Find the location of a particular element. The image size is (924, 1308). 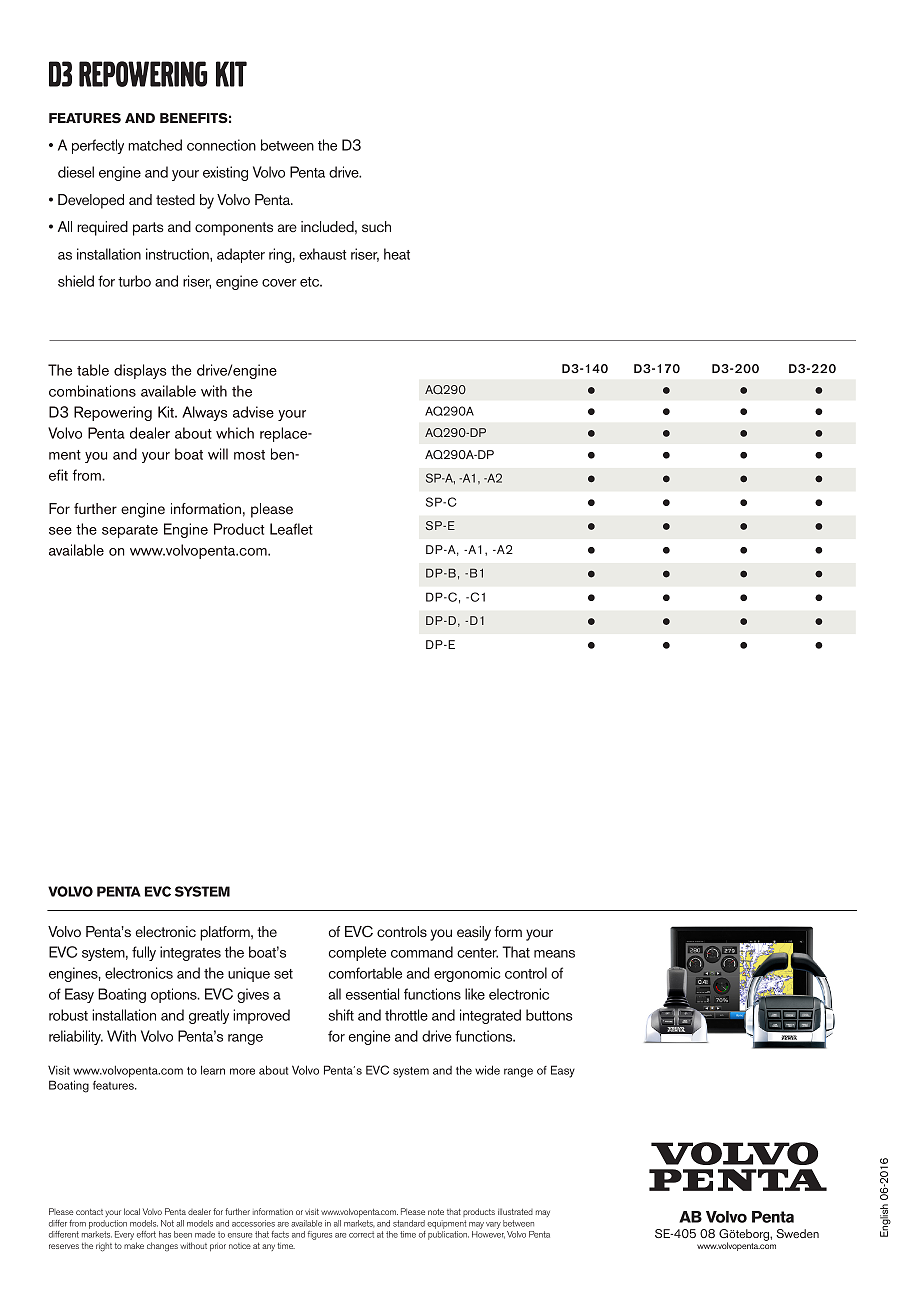

fully is located at coordinates (144, 953).
